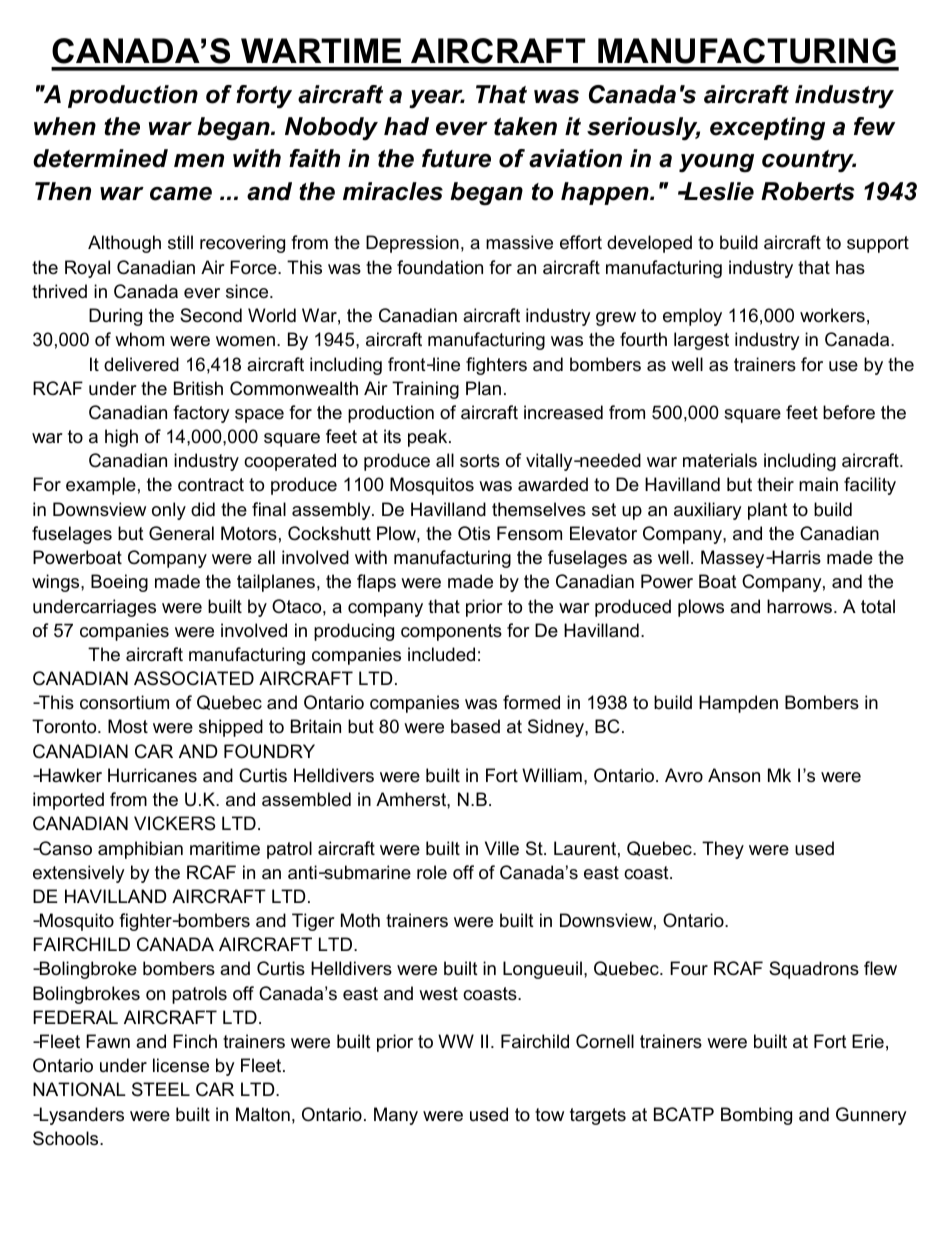 The height and width of the screenshot is (1233, 952). What do you see at coordinates (429, 438) in the screenshot?
I see `peak` at bounding box center [429, 438].
